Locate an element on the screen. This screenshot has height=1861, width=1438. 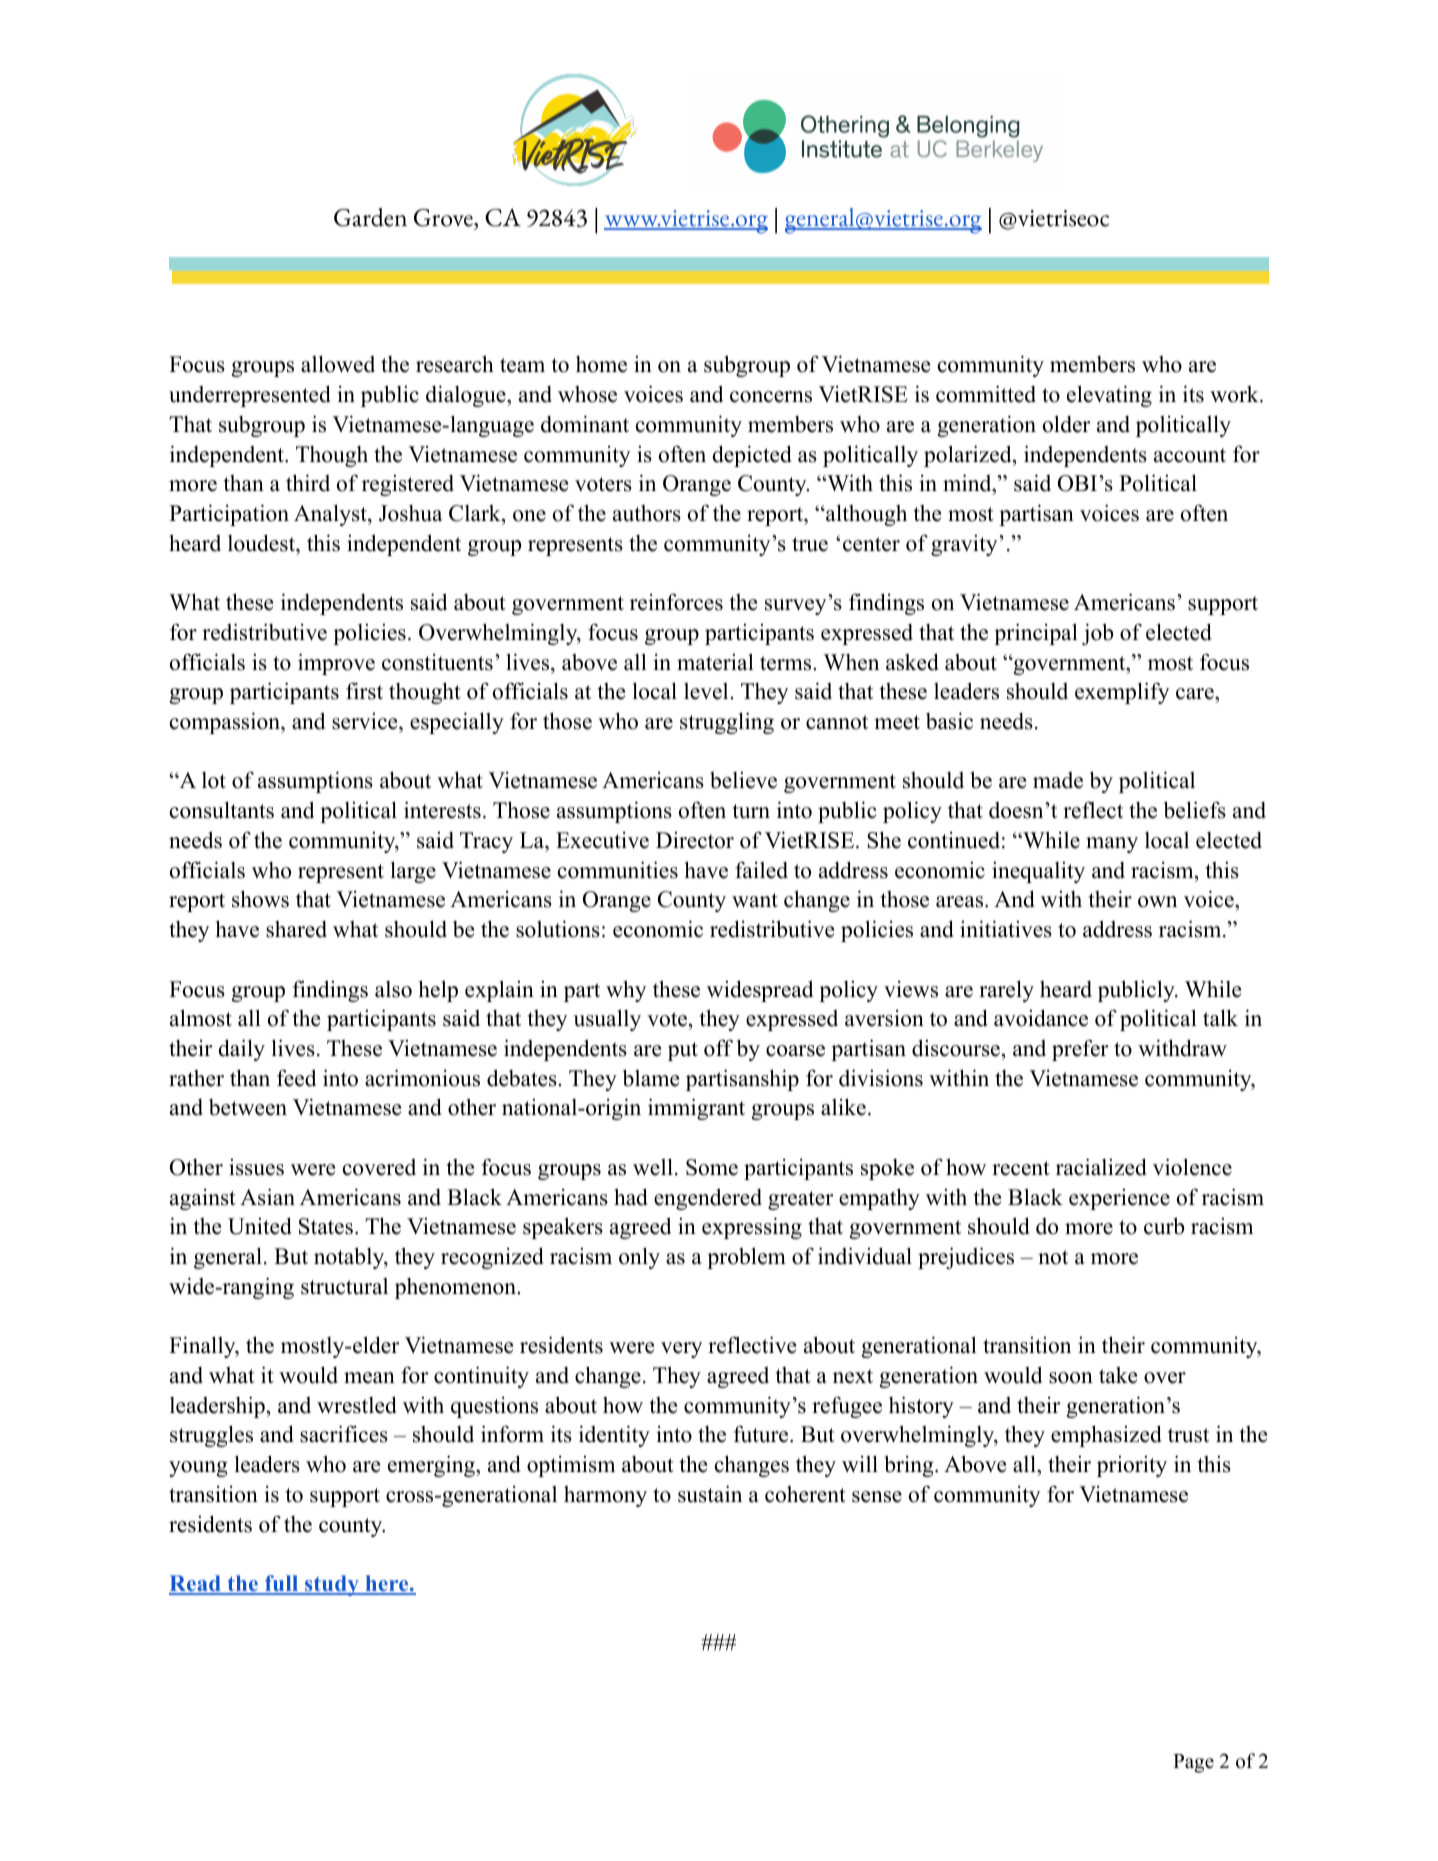
also is located at coordinates (393, 989).
